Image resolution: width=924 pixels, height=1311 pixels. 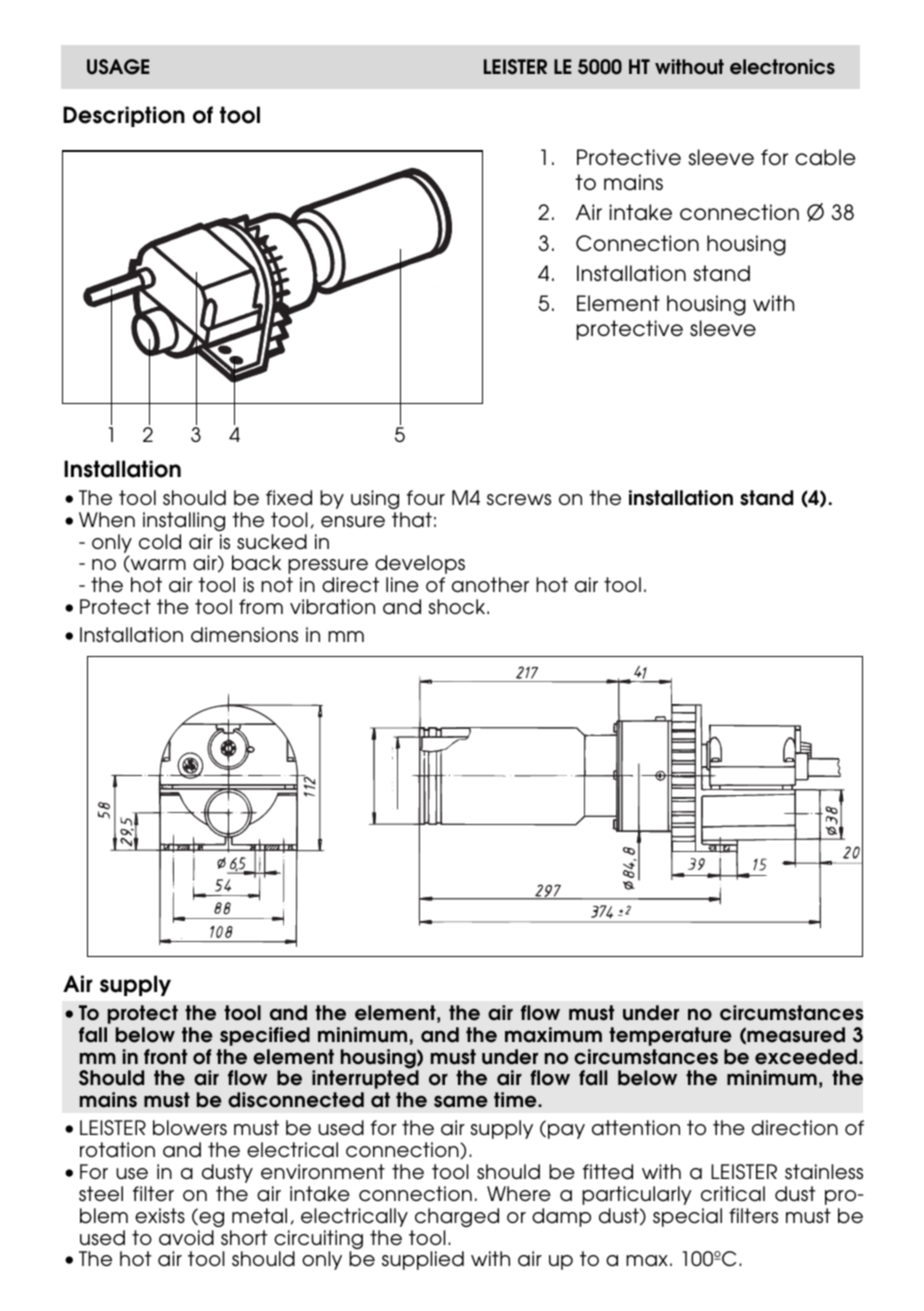 I want to click on maximum, so click(x=553, y=1035).
